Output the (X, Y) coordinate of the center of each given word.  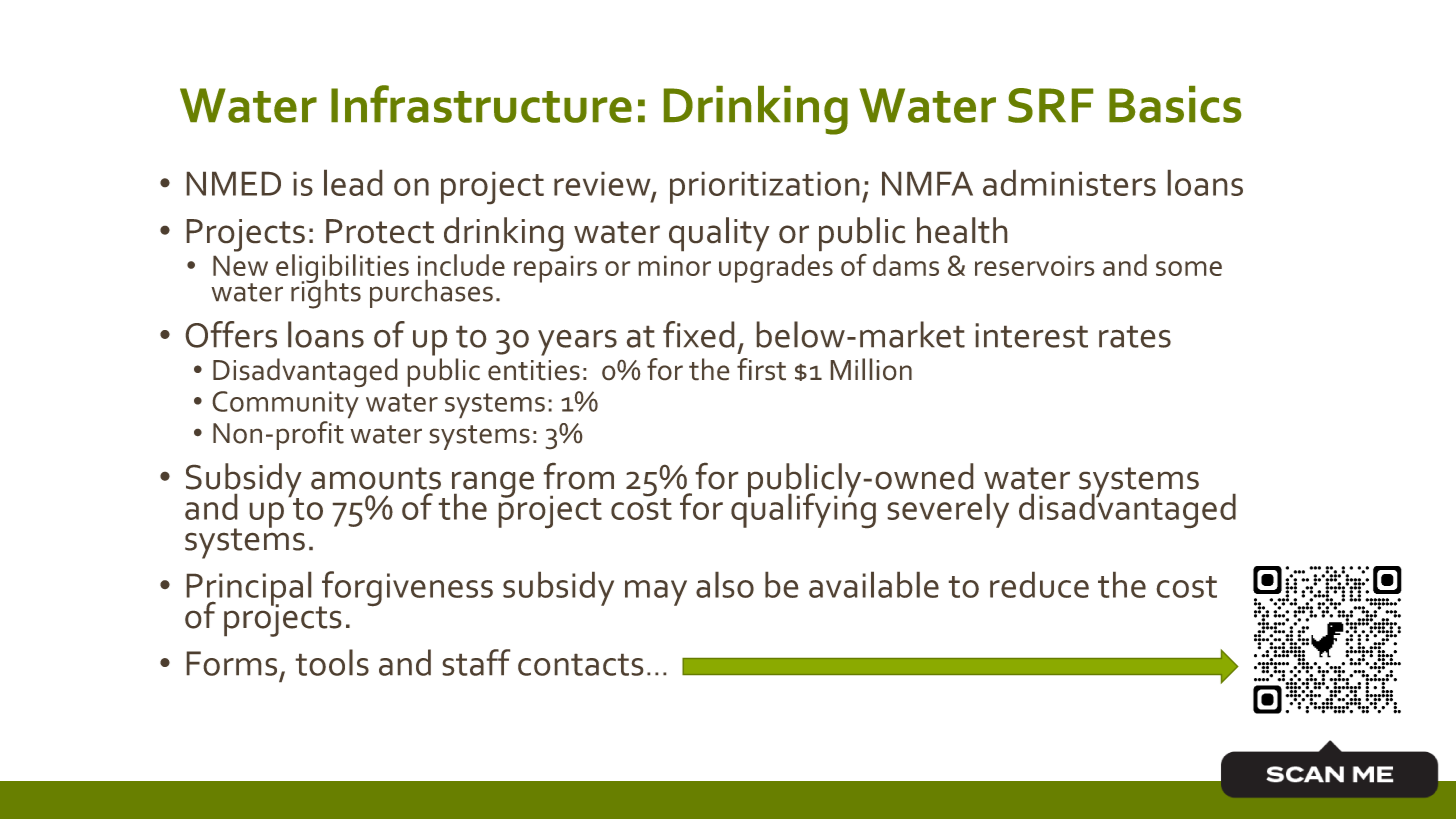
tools (332, 662)
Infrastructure (481, 104)
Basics (1175, 104)
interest (1032, 335)
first (761, 369)
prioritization (764, 188)
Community (286, 404)
